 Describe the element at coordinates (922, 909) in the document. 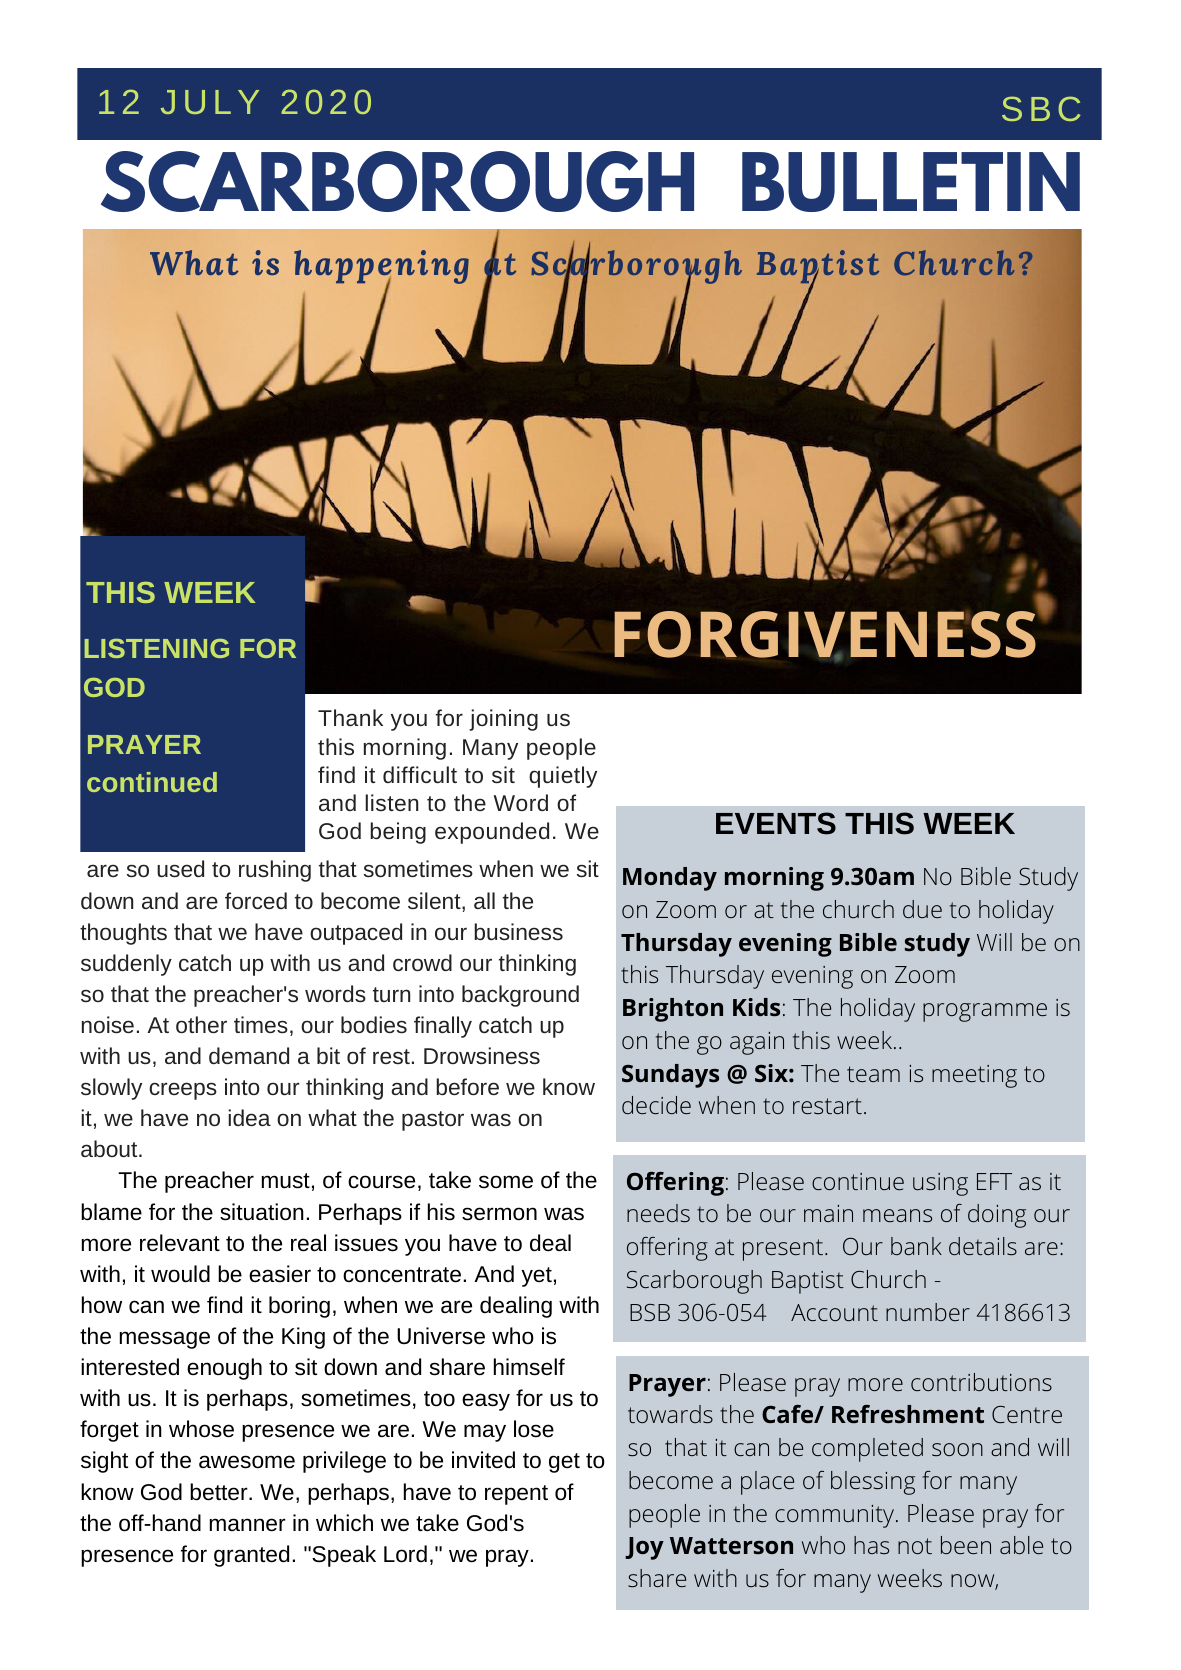

I see `due` at that location.
